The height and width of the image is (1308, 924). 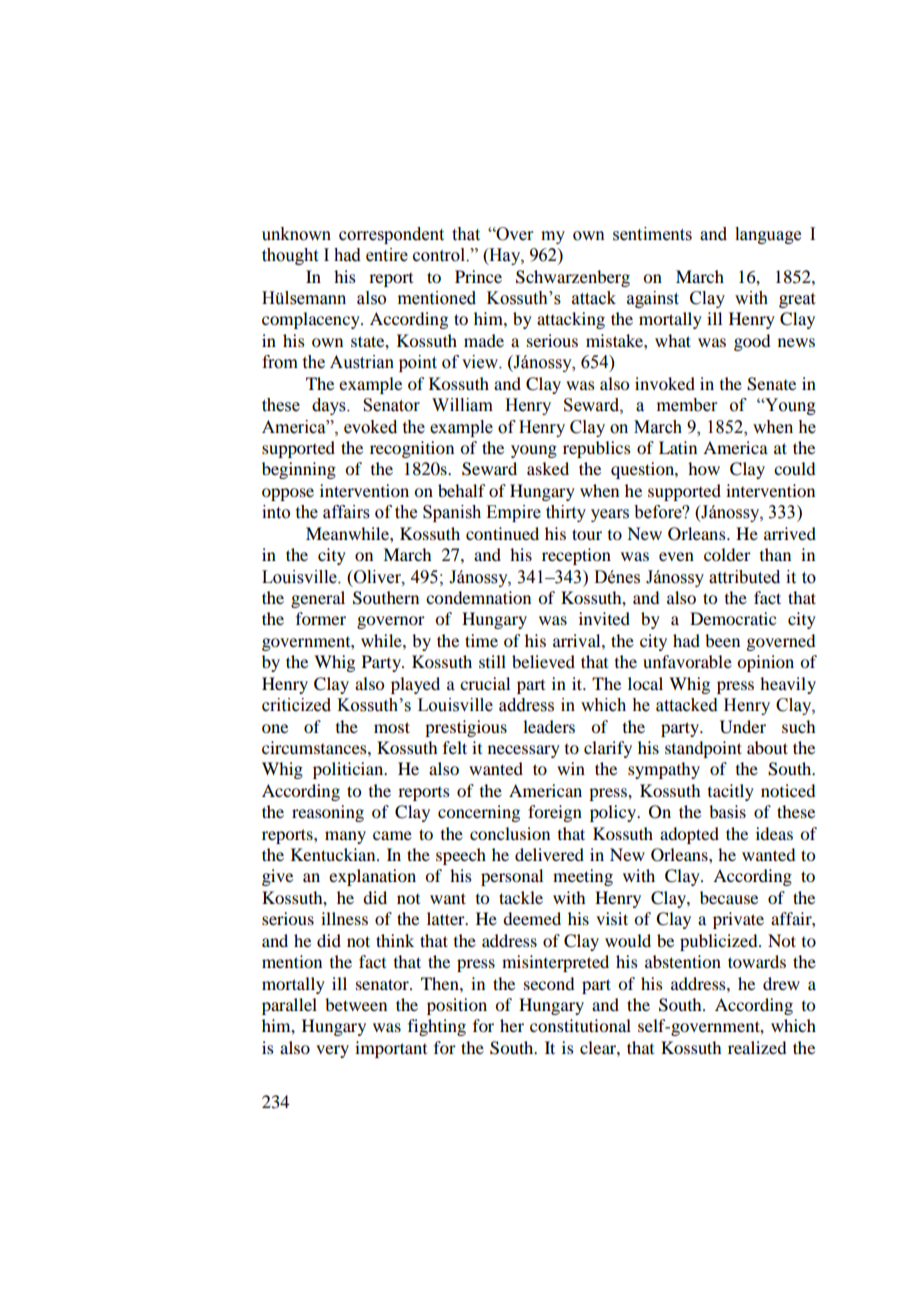 What do you see at coordinates (387, 255) in the image?
I see `entire` at bounding box center [387, 255].
